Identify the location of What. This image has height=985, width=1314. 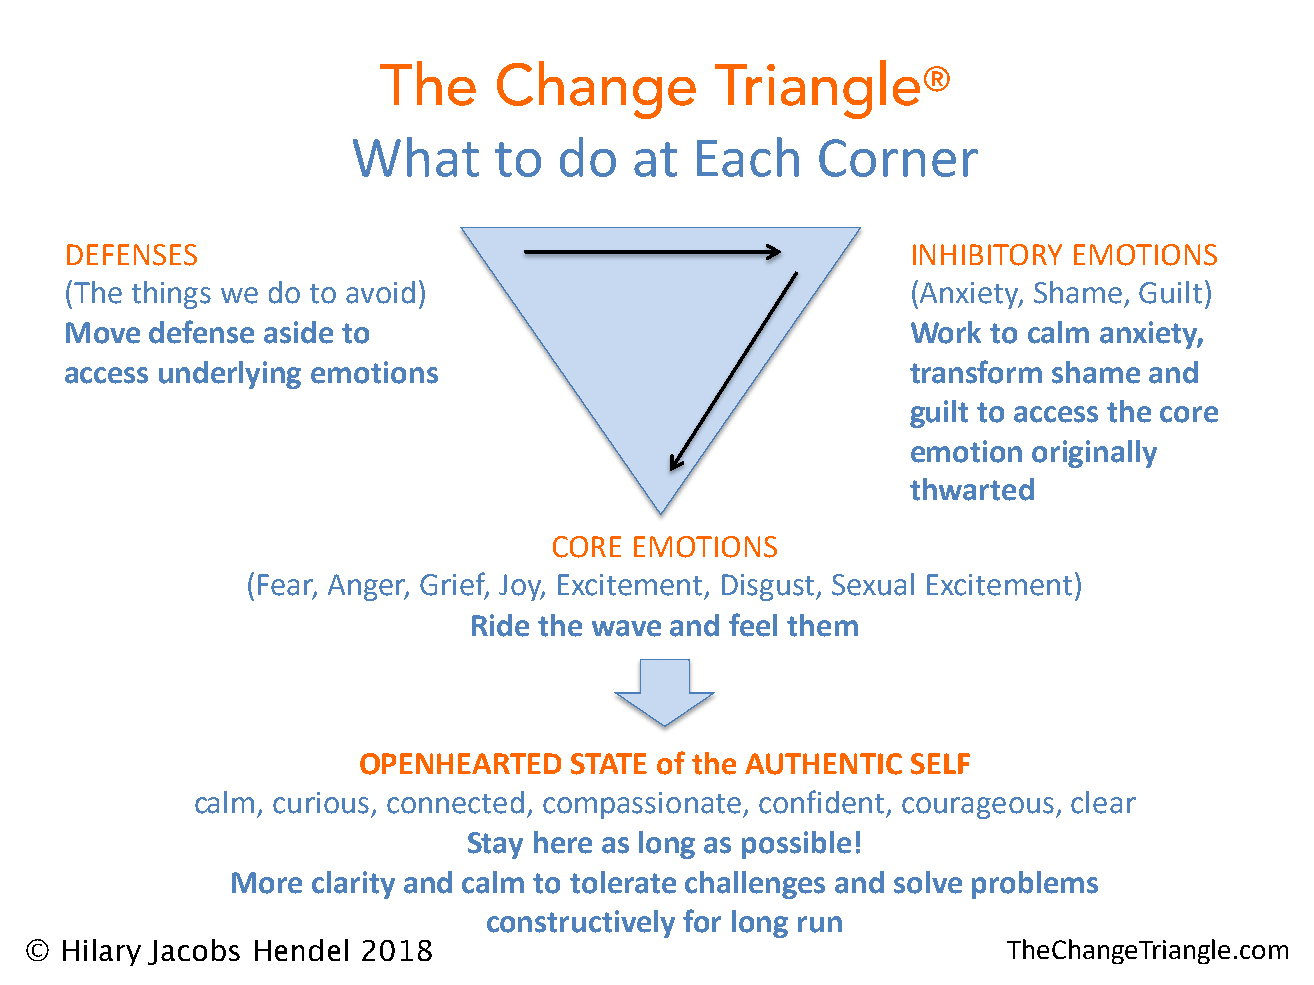
(416, 157).
